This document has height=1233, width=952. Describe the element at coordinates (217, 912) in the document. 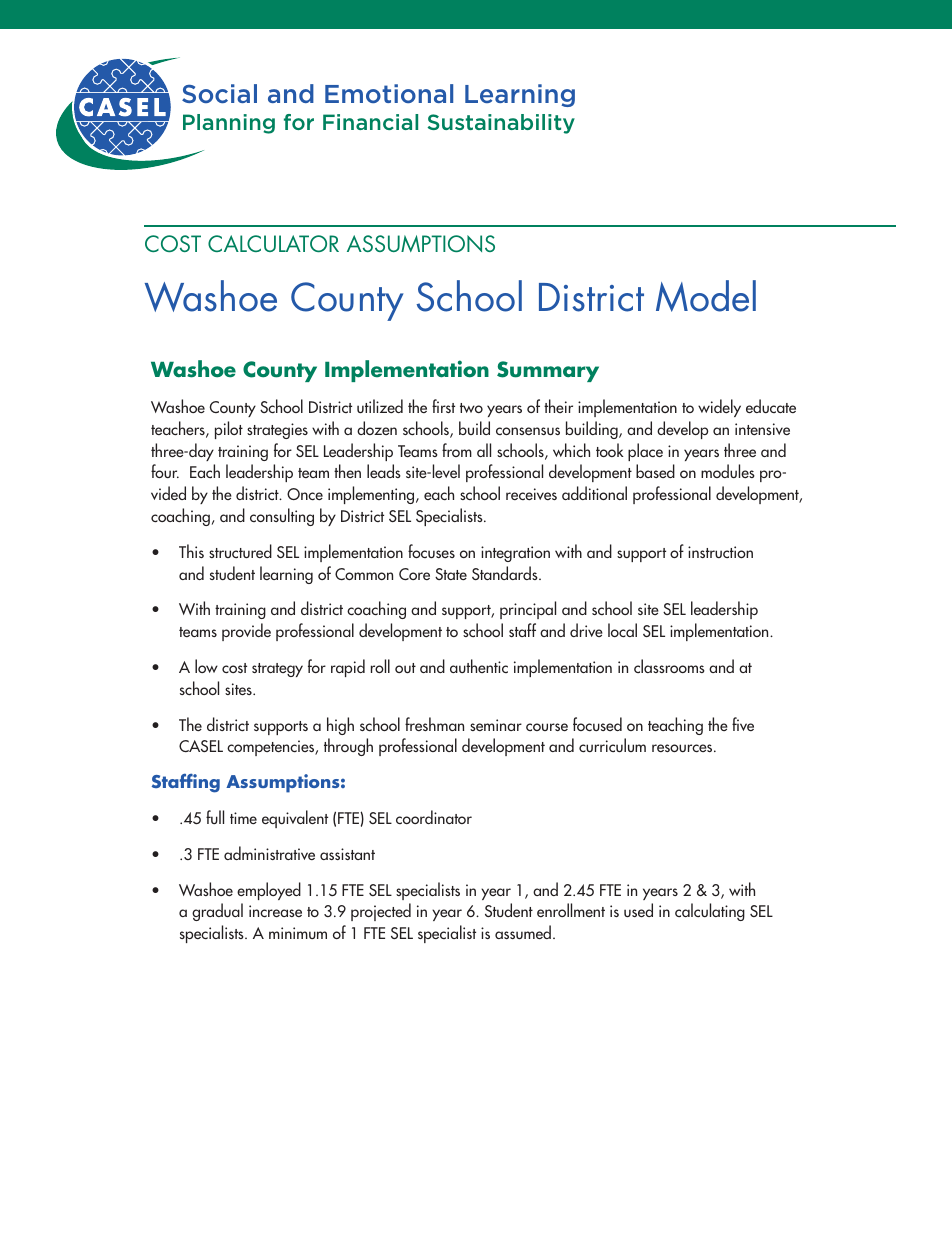

I see `gradual` at that location.
